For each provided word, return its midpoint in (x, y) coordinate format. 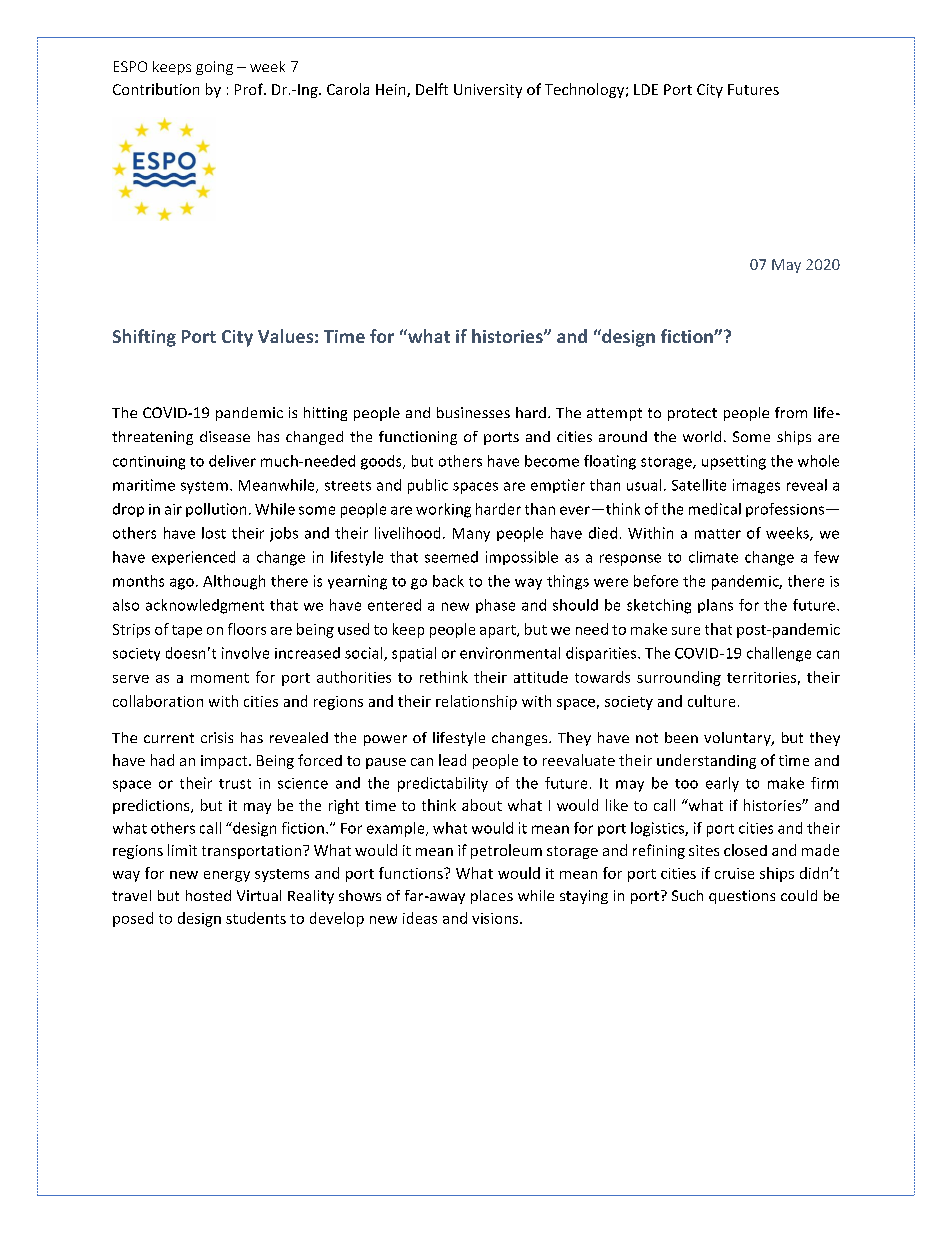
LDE (646, 89)
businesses (473, 412)
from (791, 412)
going (214, 68)
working (443, 510)
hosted (208, 895)
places (492, 897)
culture (711, 701)
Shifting (144, 338)
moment (220, 678)
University (488, 91)
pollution (216, 510)
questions (742, 897)
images (756, 486)
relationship (476, 702)
